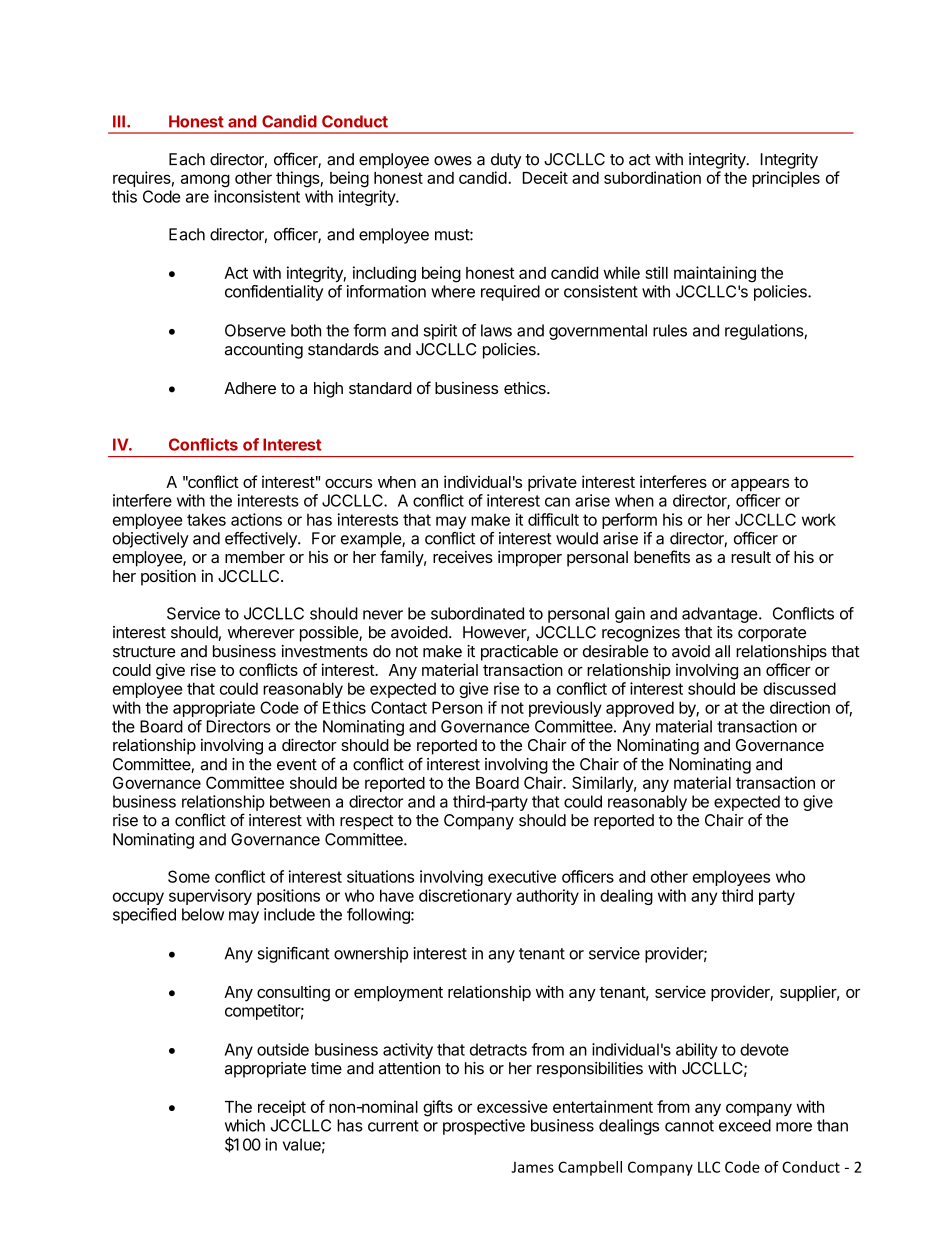 This screenshot has height=1233, width=952. Describe the element at coordinates (722, 651) in the screenshot. I see `all` at that location.
